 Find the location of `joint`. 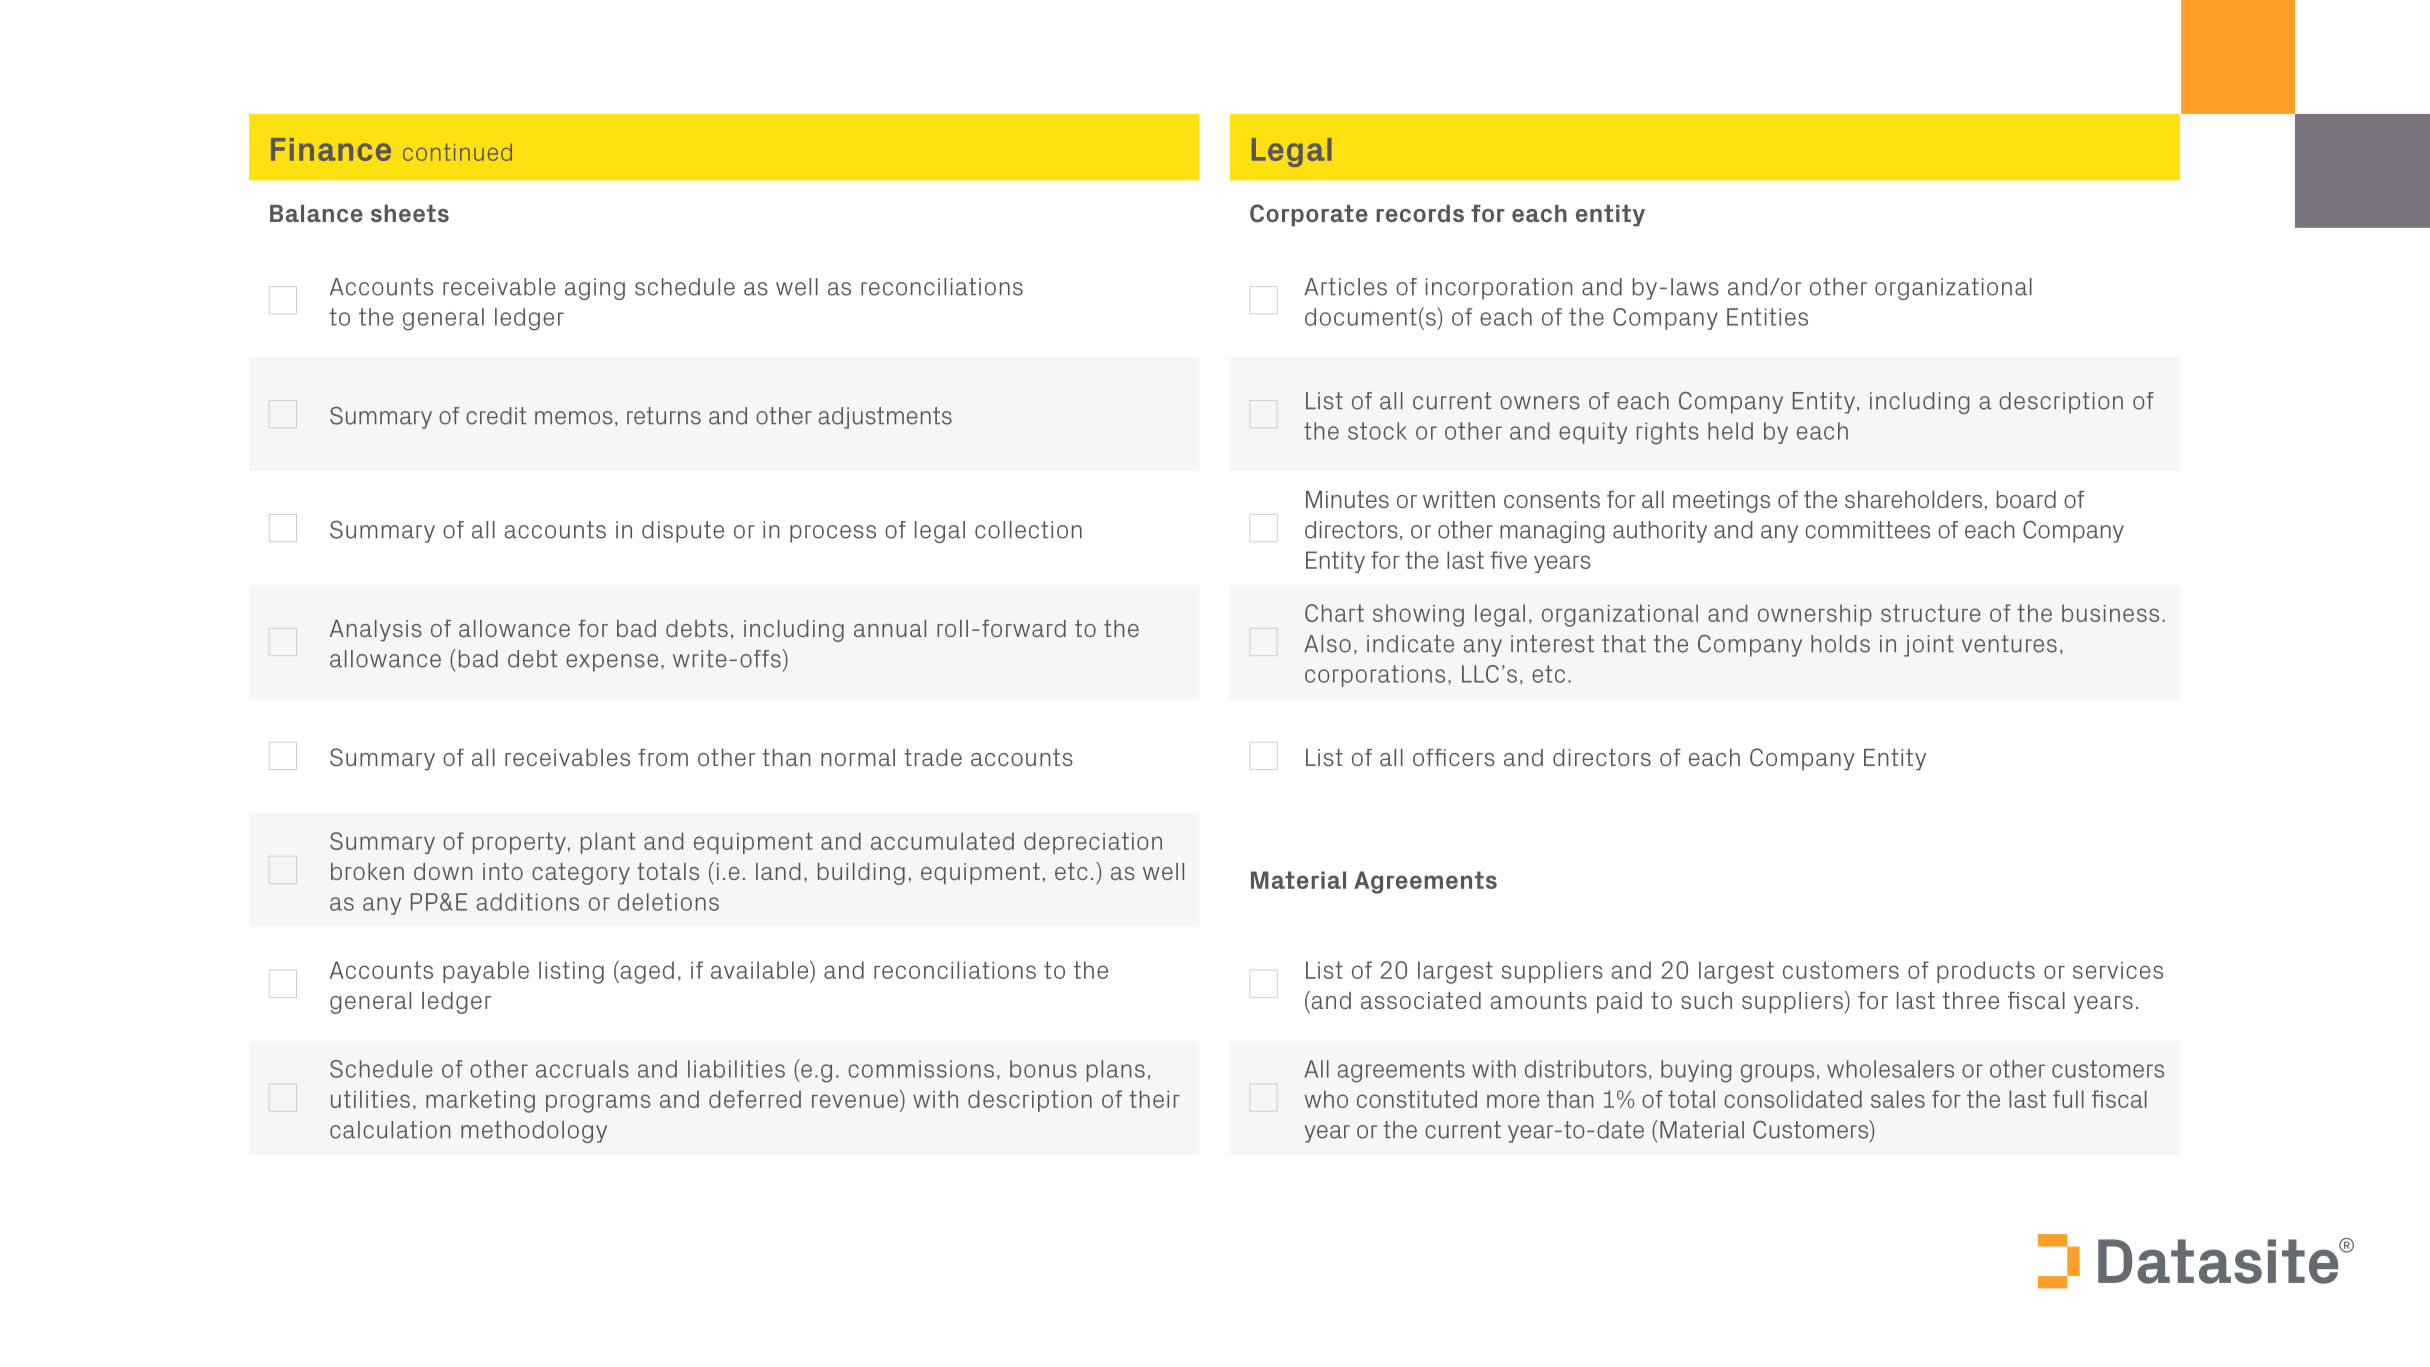

joint is located at coordinates (1929, 646).
